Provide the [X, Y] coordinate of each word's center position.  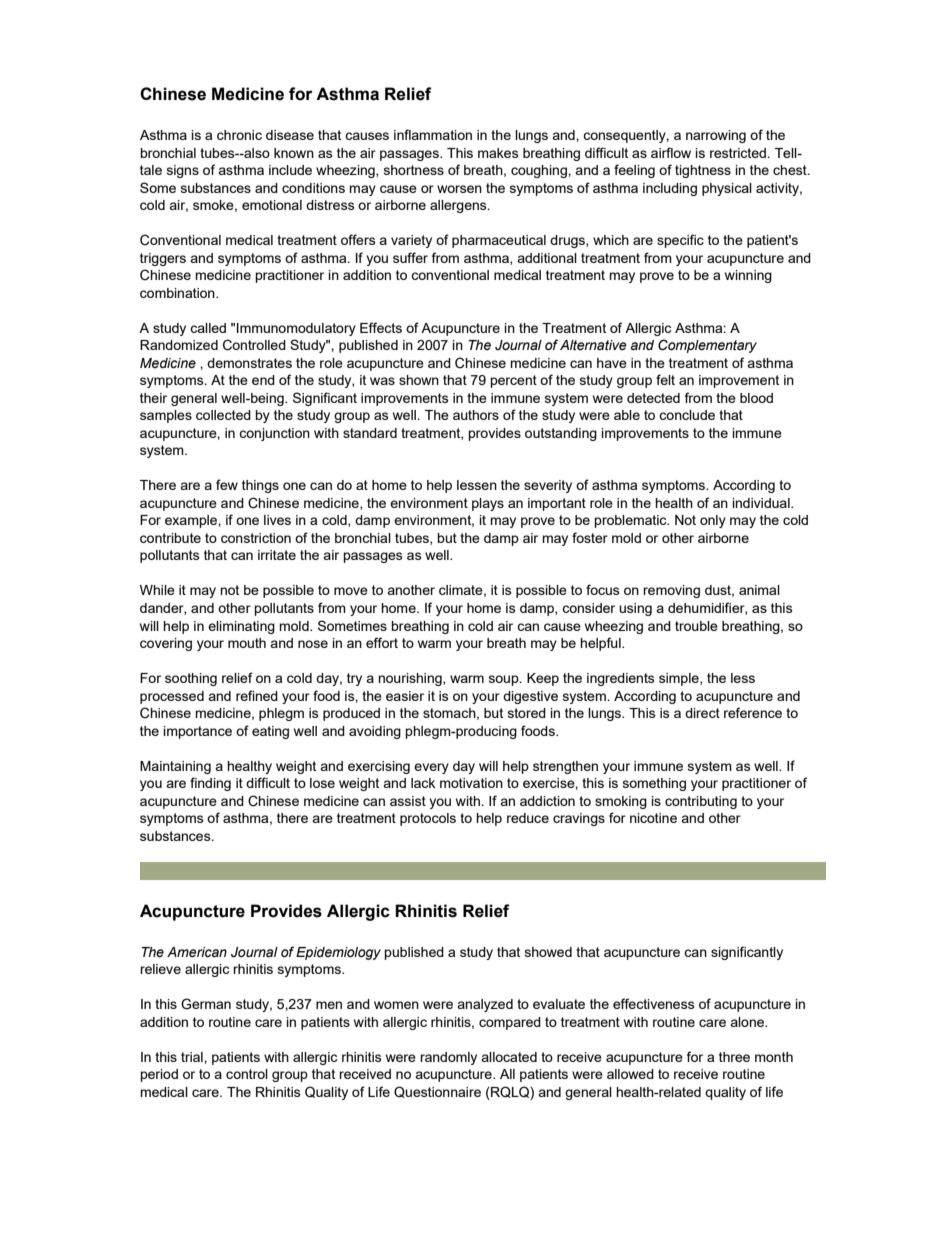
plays [488, 504]
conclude [687, 415]
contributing [701, 802]
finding [210, 784]
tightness [703, 171]
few [227, 484]
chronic [239, 135]
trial [193, 1057]
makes [498, 153]
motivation [471, 783]
